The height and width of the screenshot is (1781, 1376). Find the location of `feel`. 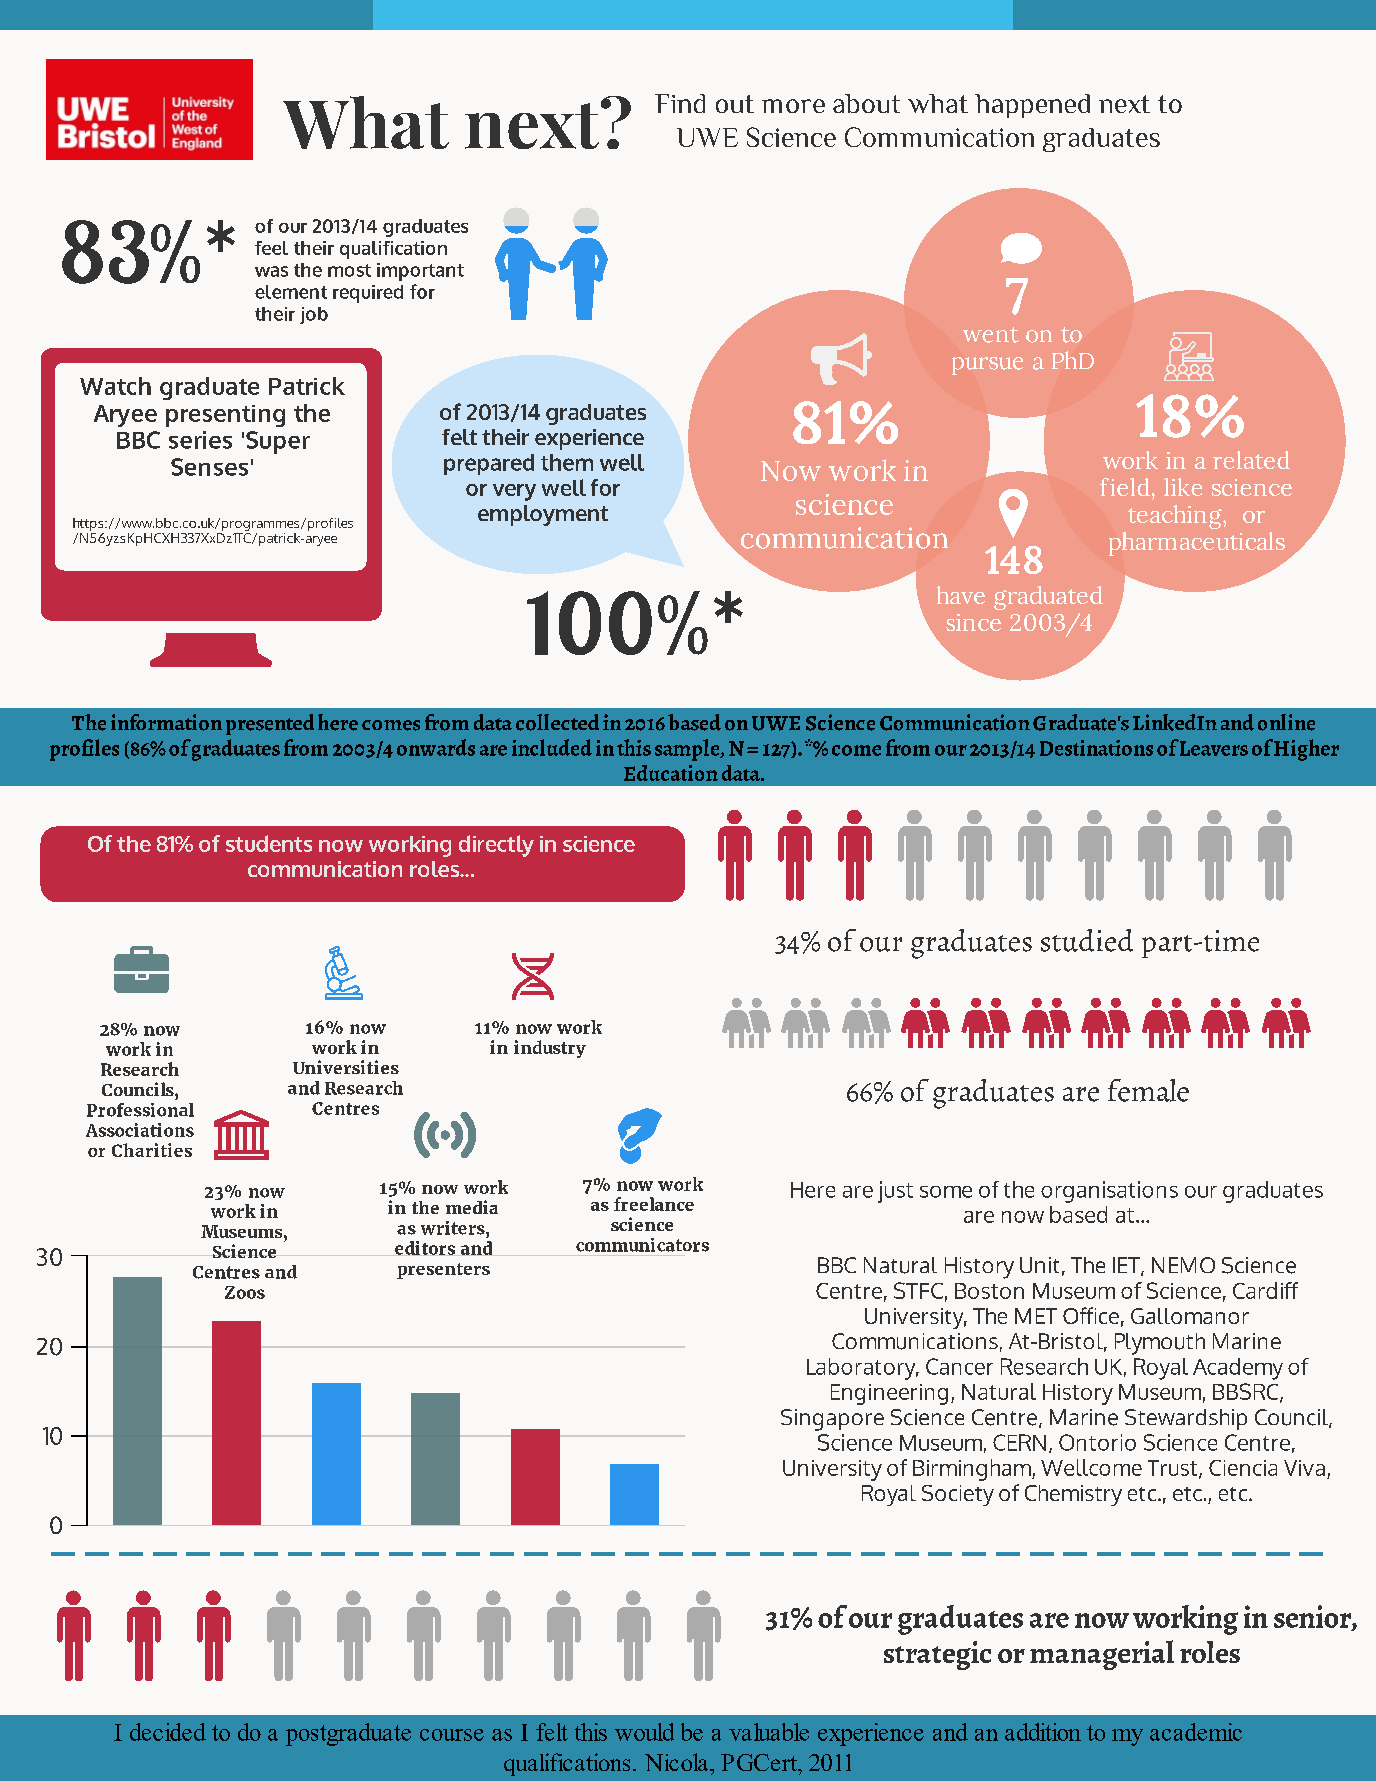

feel is located at coordinates (271, 248).
